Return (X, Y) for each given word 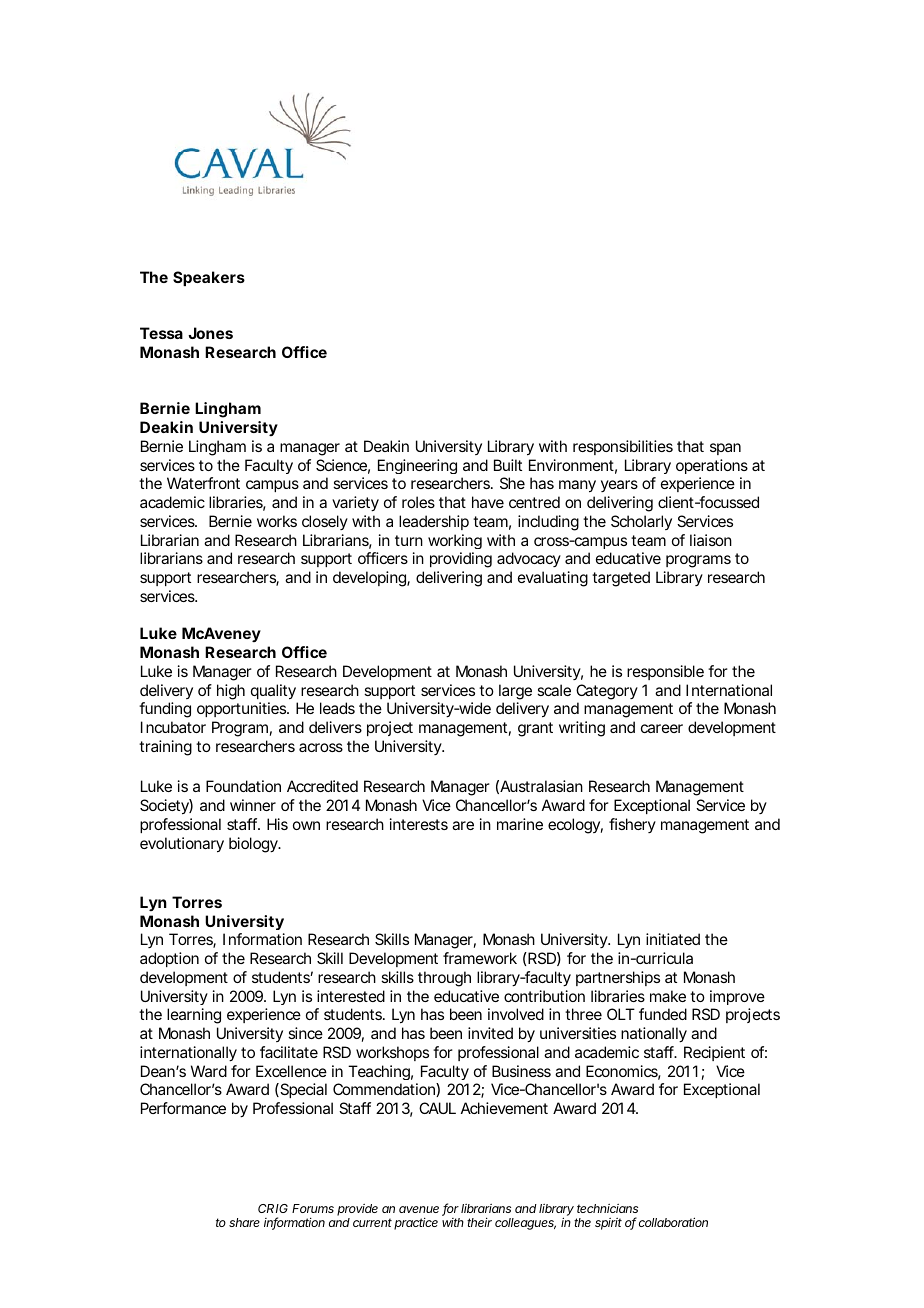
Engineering (417, 466)
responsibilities (623, 447)
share (244, 1222)
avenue (419, 1209)
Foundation (243, 786)
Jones (210, 333)
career (662, 728)
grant (535, 729)
